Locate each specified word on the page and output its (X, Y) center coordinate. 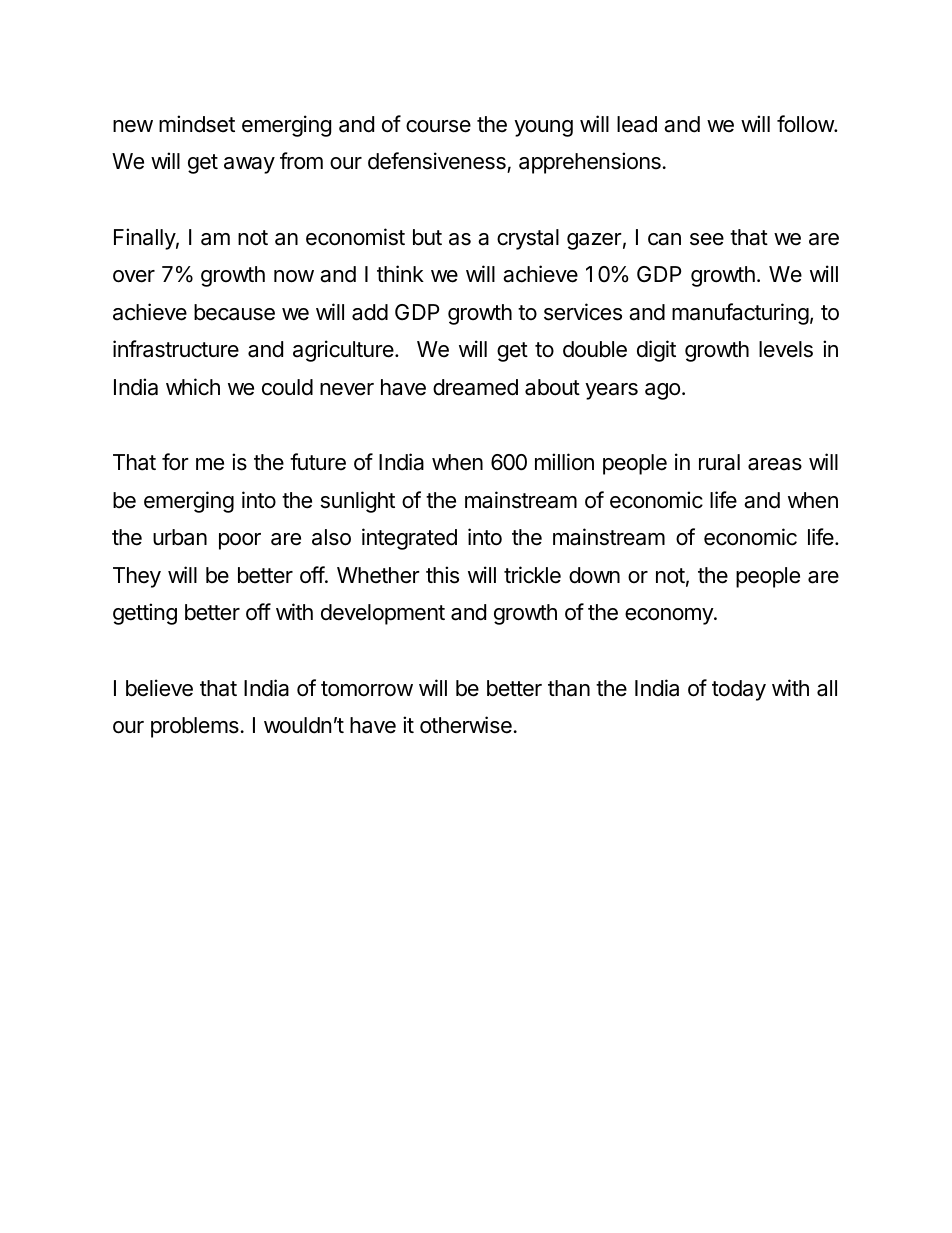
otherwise (466, 725)
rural (719, 462)
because (234, 312)
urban (180, 537)
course (438, 126)
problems (195, 727)
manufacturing (740, 314)
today (739, 690)
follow (806, 124)
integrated (409, 539)
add (370, 312)
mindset (197, 124)
